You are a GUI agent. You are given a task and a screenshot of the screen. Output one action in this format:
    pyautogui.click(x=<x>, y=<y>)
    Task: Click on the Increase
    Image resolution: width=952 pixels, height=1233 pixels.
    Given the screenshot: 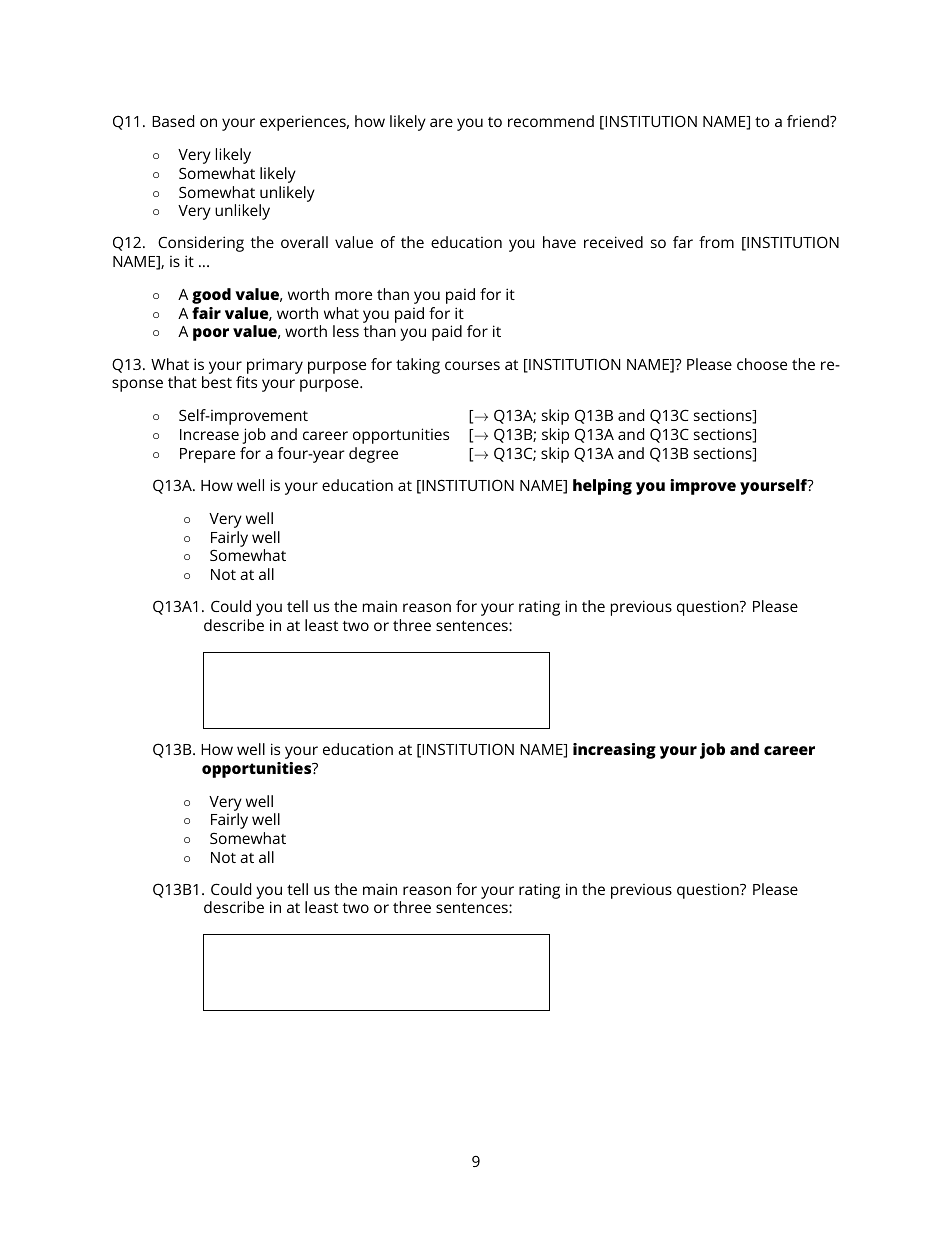 What is the action you would take?
    pyautogui.click(x=209, y=434)
